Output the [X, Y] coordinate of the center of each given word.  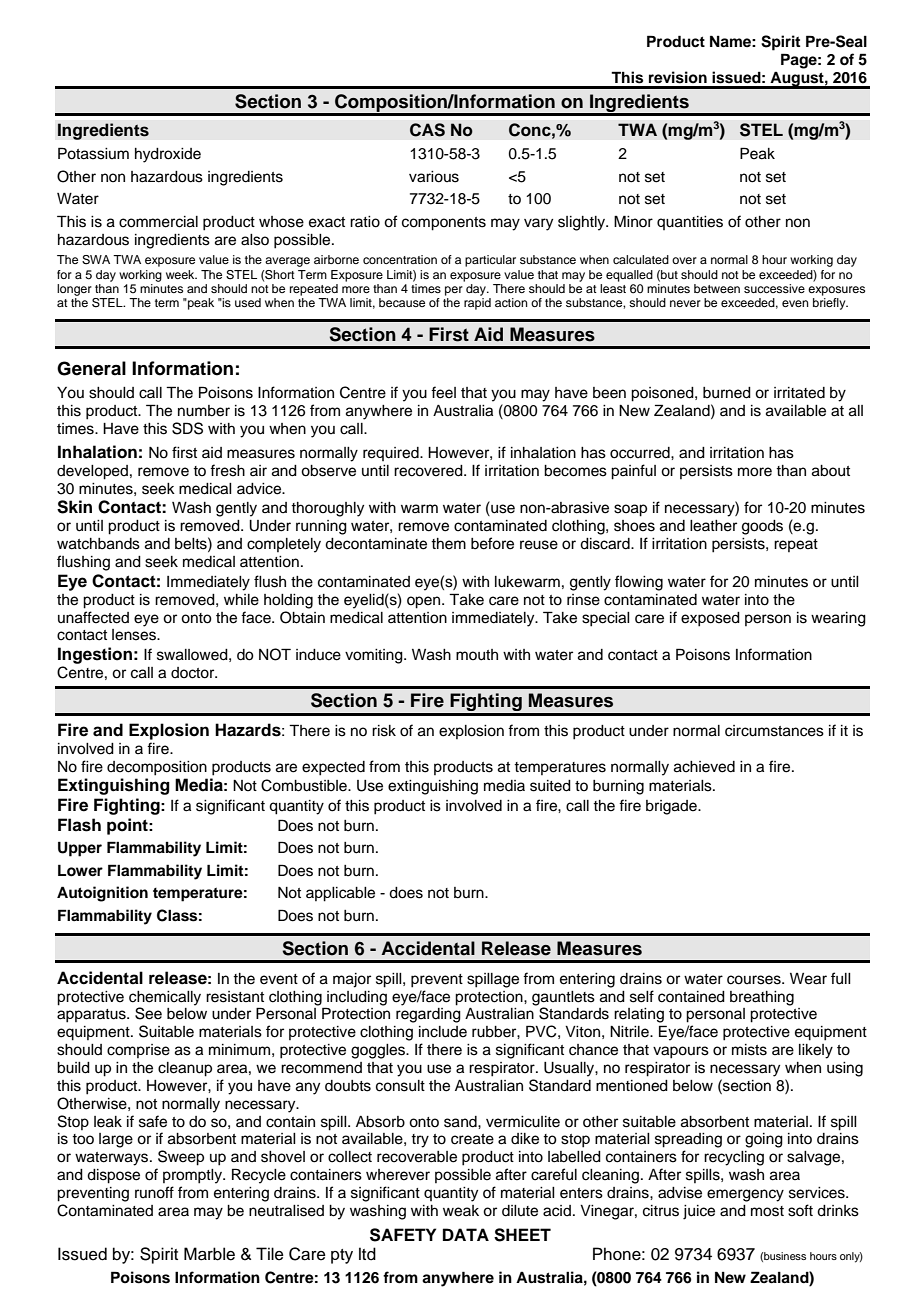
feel [443, 392]
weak [461, 1211]
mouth [477, 655]
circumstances [774, 731]
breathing [762, 998]
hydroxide [168, 155]
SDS [187, 428]
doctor [194, 673]
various [434, 177]
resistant [235, 997]
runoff [154, 1192]
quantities [690, 223]
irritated [799, 393]
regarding [428, 1015]
